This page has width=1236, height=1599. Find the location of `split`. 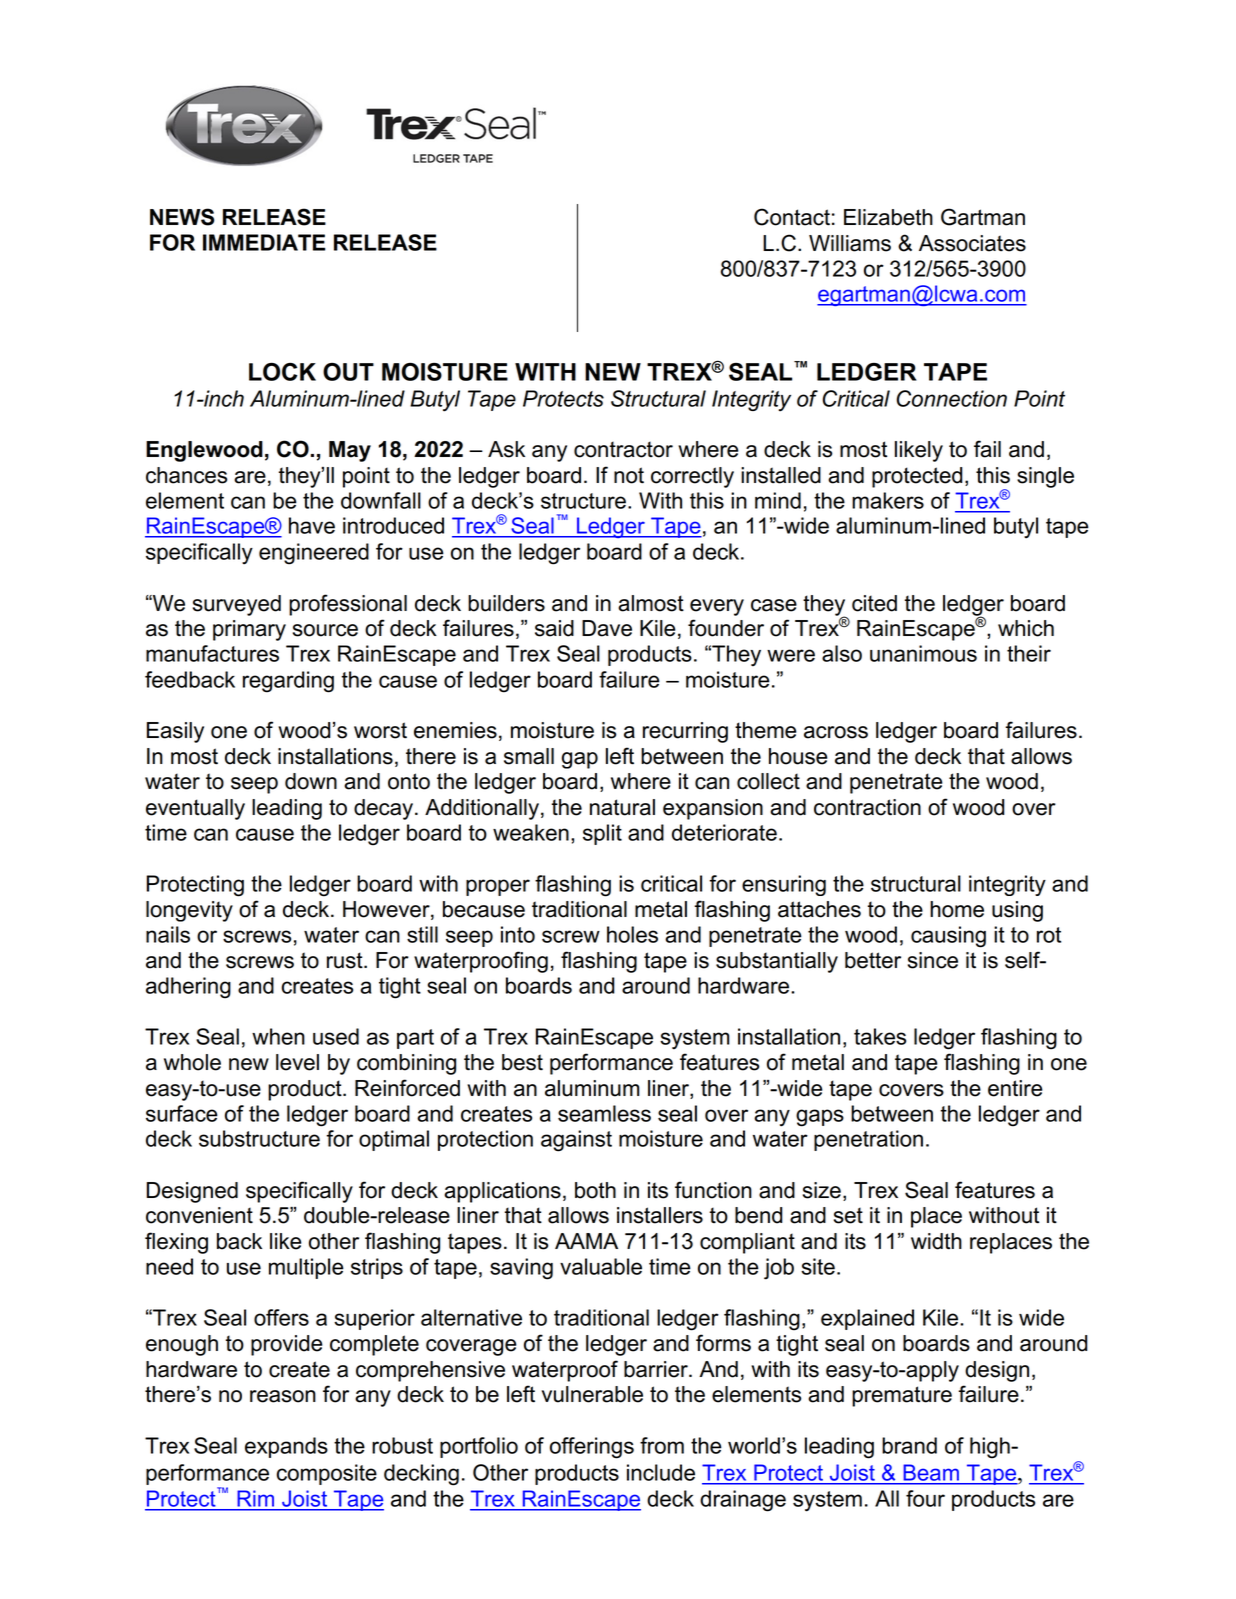

split is located at coordinates (602, 834).
